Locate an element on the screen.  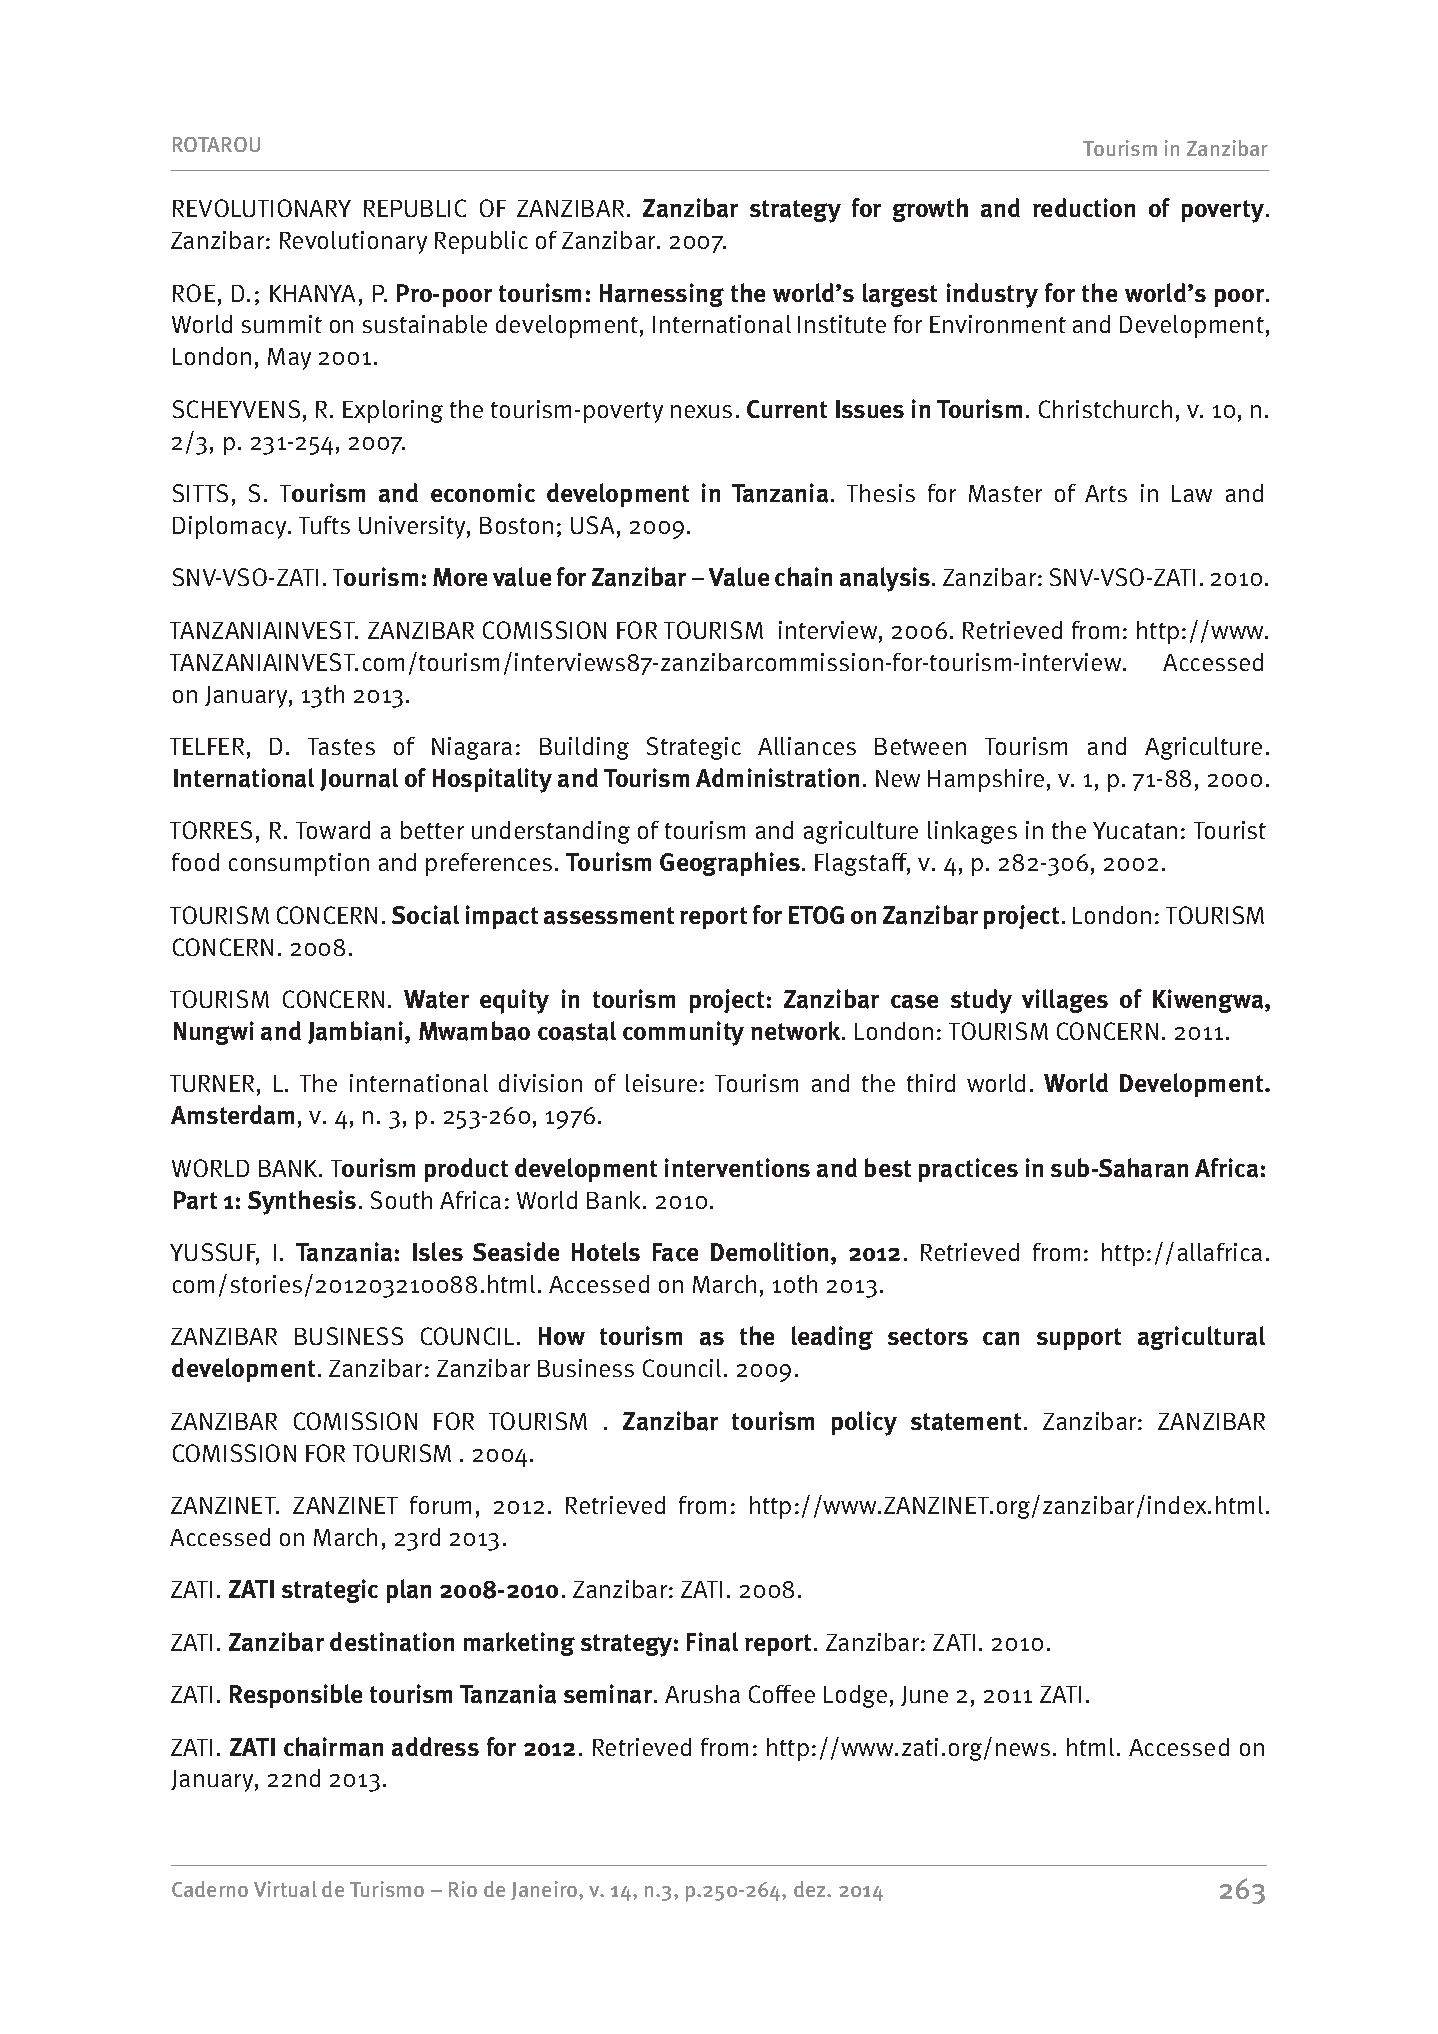
Harnessing is located at coordinates (662, 295).
